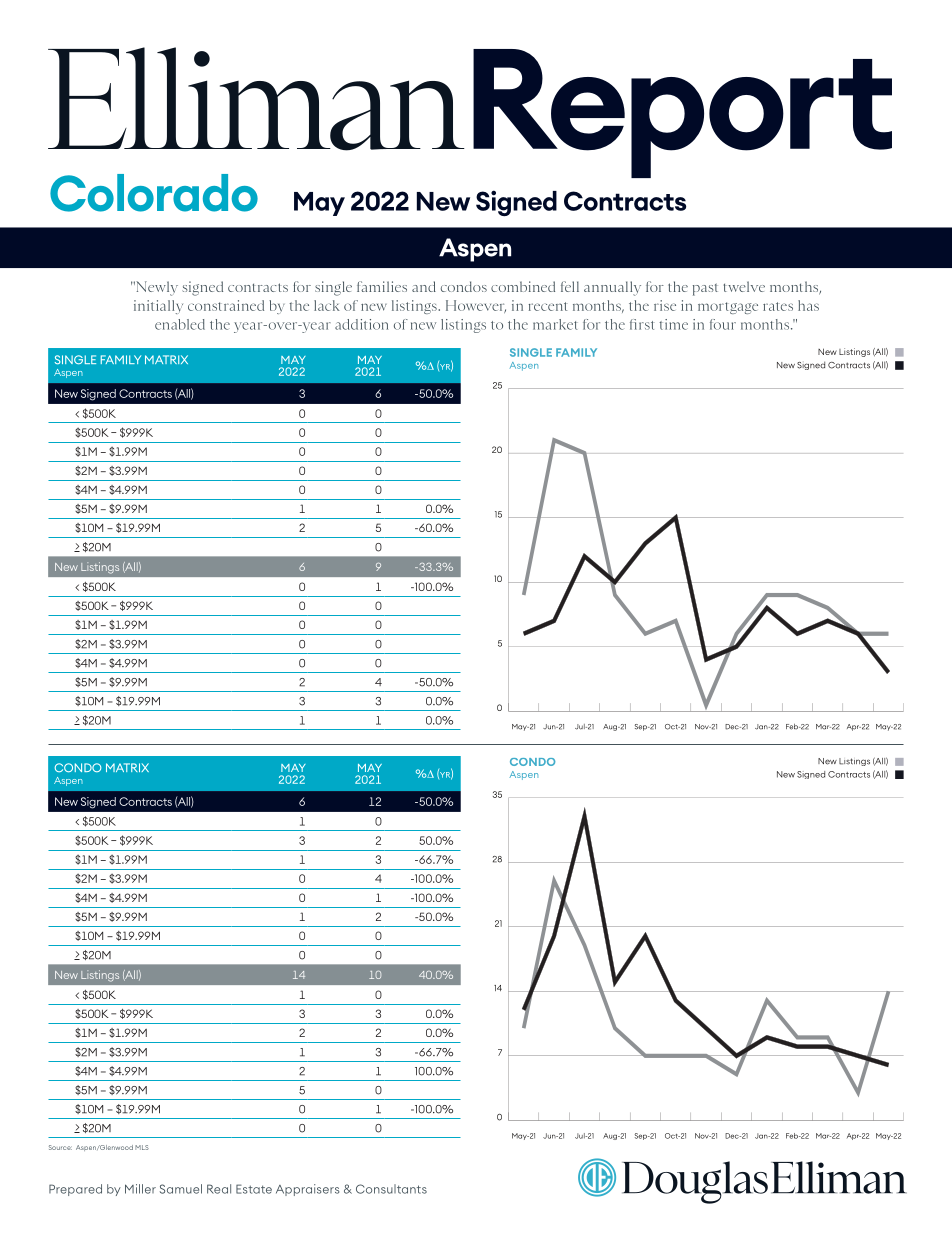 The image size is (952, 1233). I want to click on Report, so click(682, 113).
